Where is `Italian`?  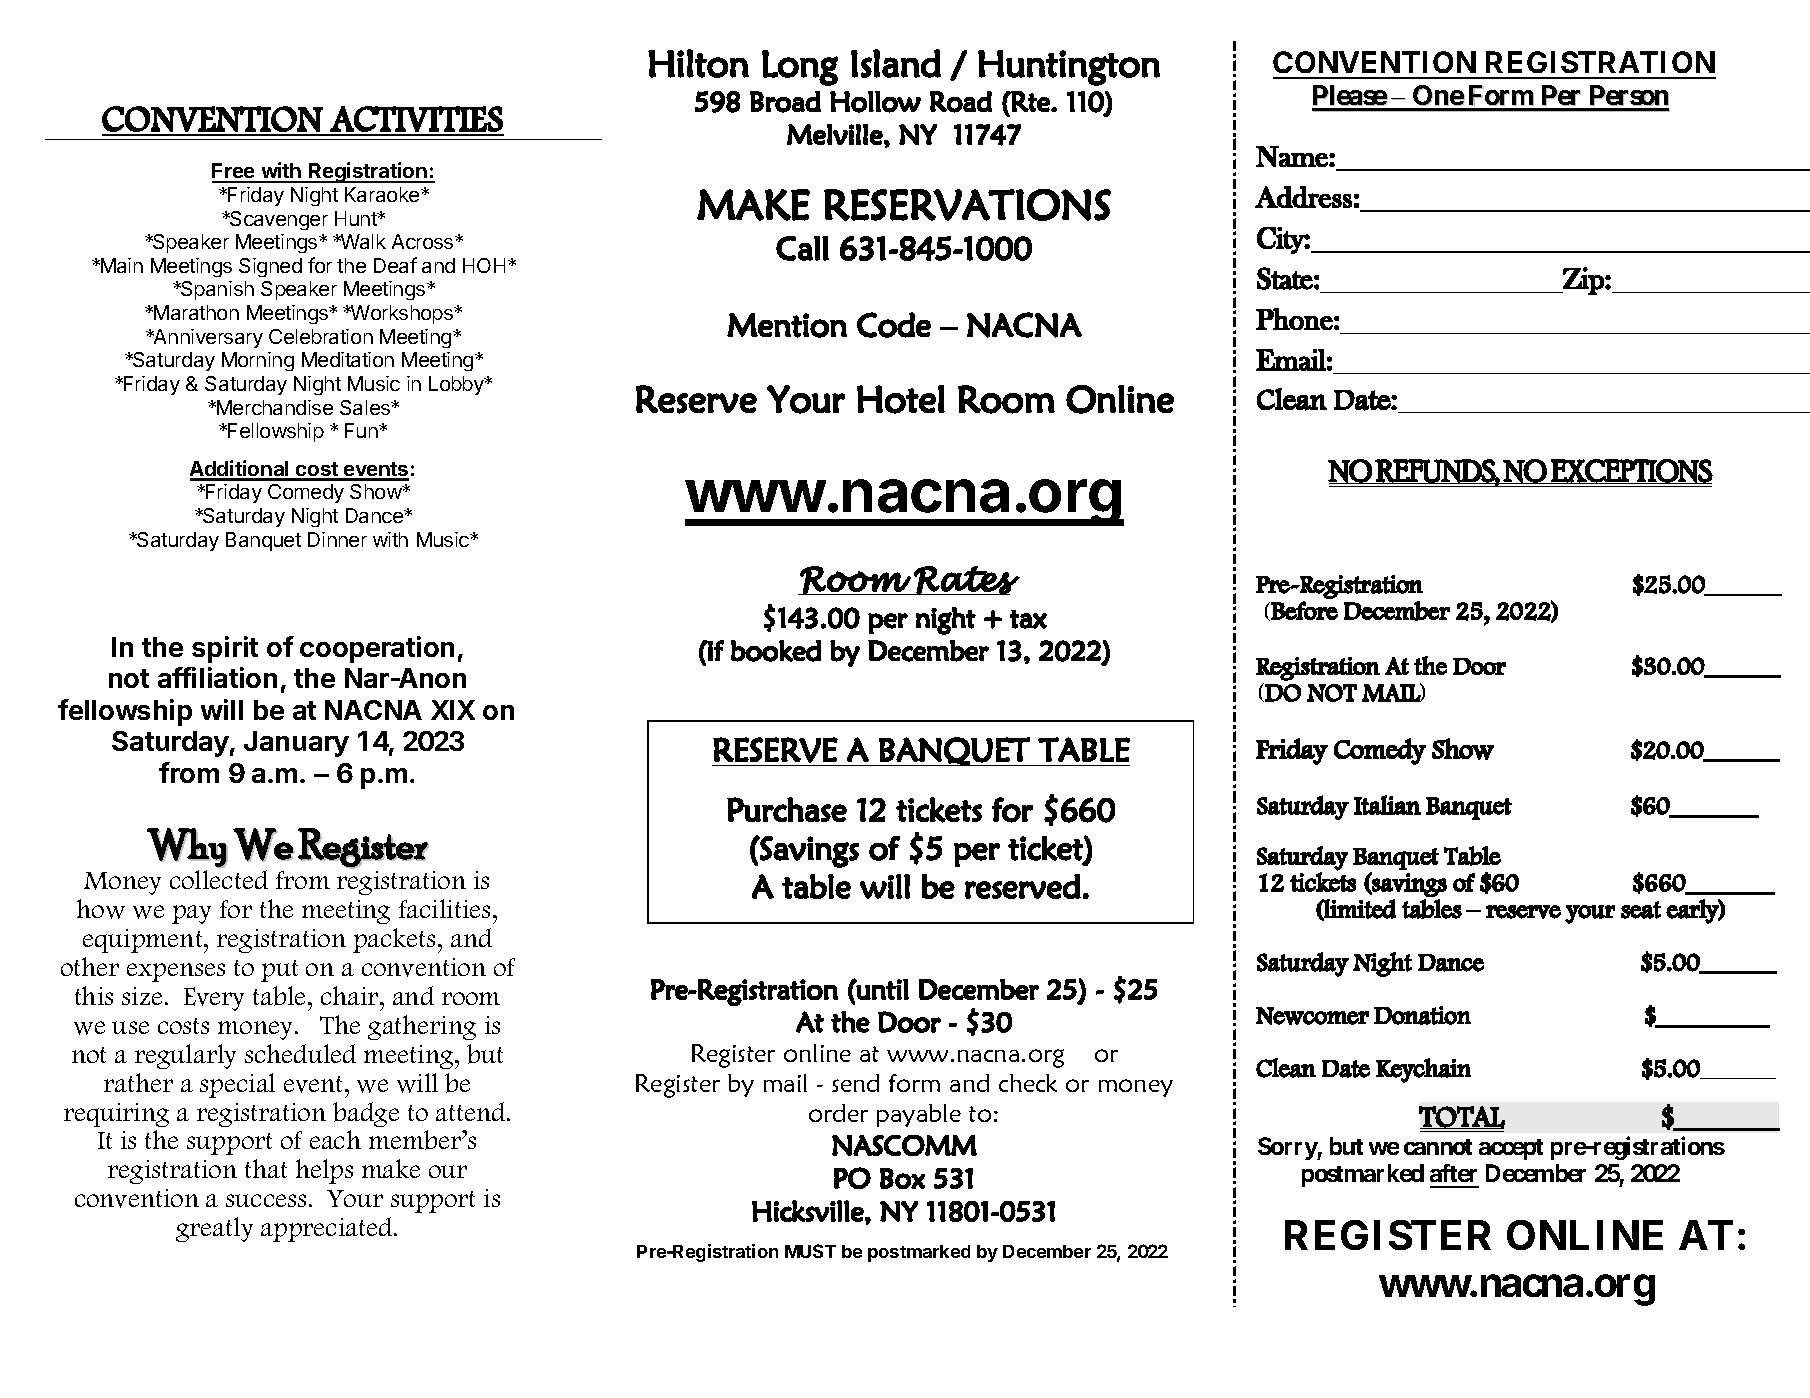 Italian is located at coordinates (1387, 805).
